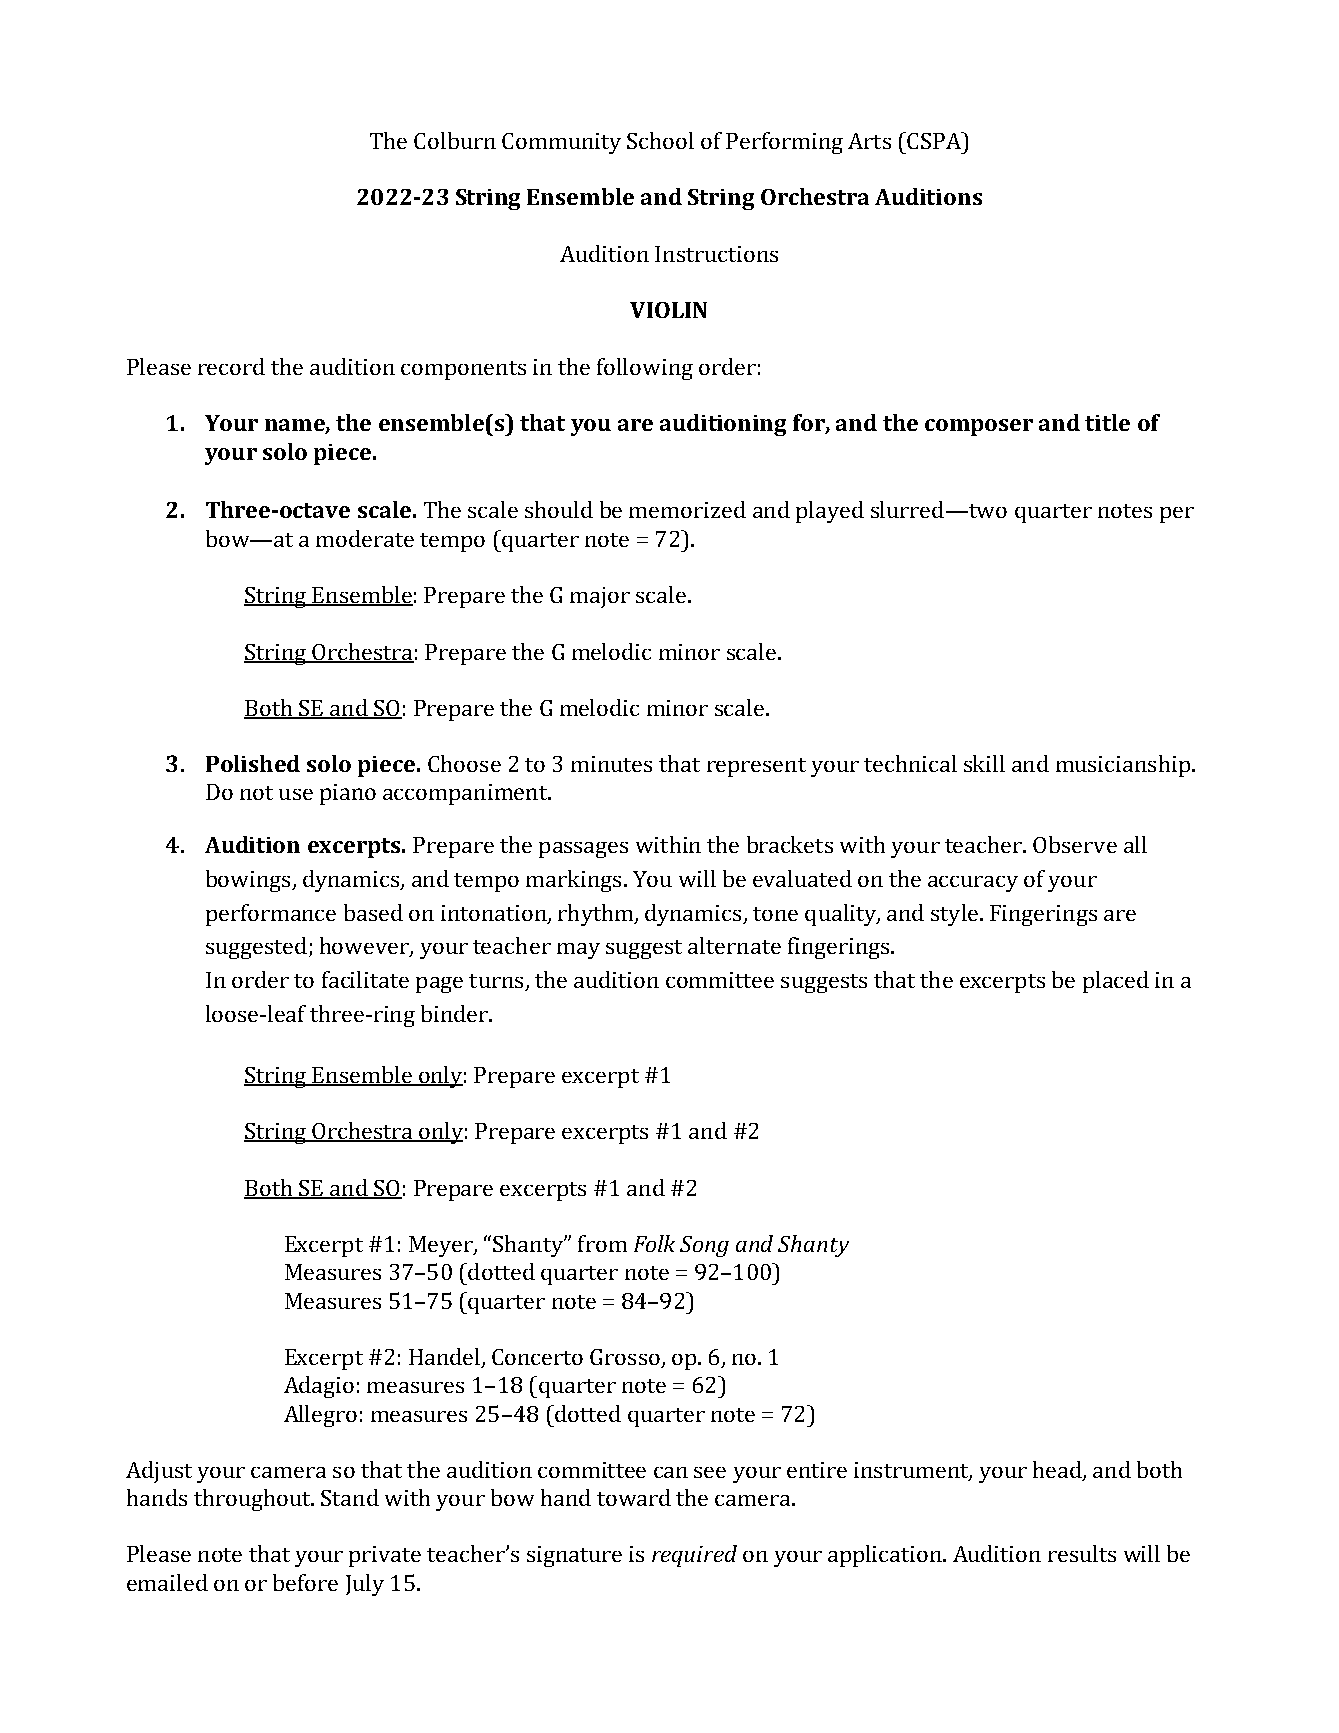 The height and width of the screenshot is (1733, 1339). I want to click on Arts, so click(869, 141).
